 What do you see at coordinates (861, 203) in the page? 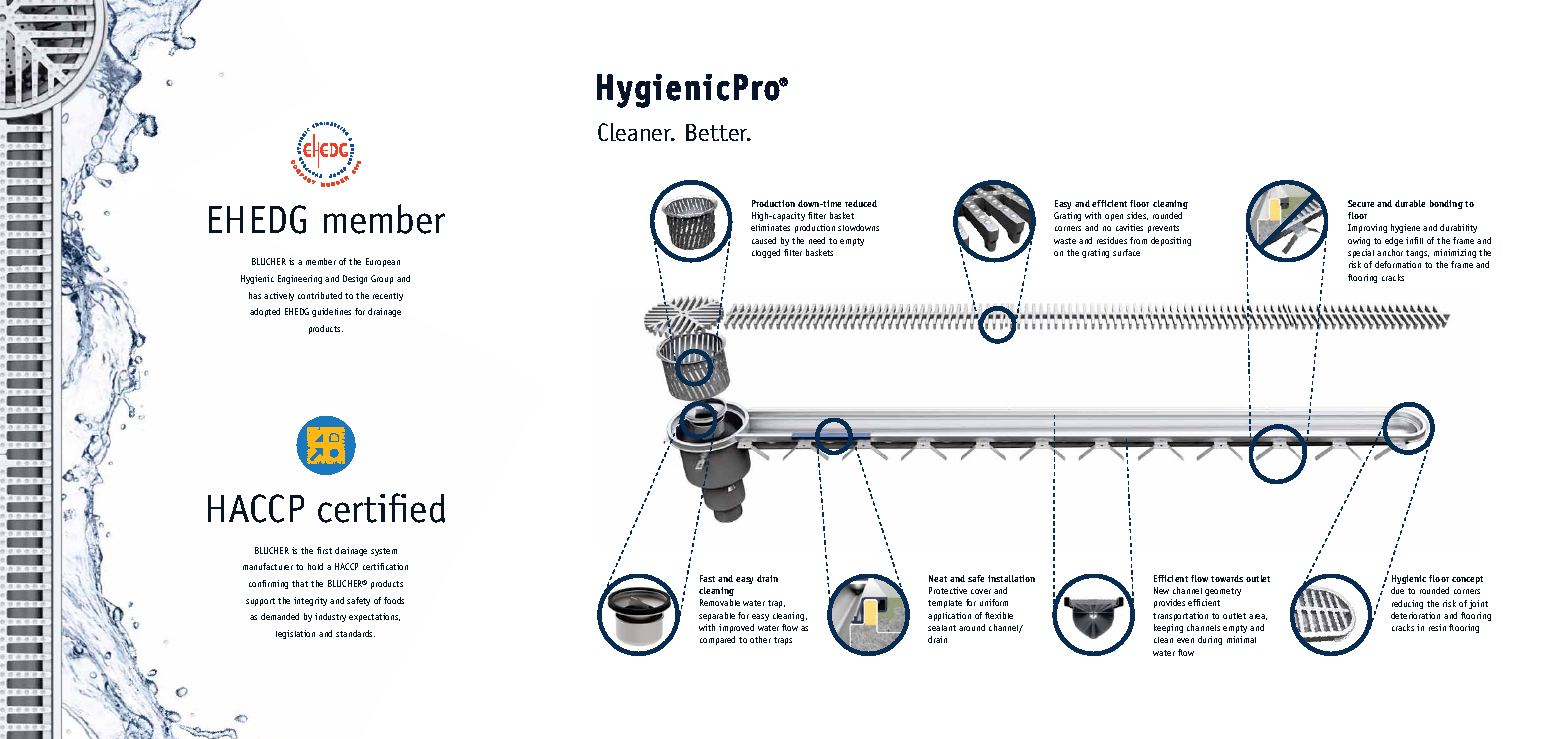
I see `reduced` at bounding box center [861, 203].
